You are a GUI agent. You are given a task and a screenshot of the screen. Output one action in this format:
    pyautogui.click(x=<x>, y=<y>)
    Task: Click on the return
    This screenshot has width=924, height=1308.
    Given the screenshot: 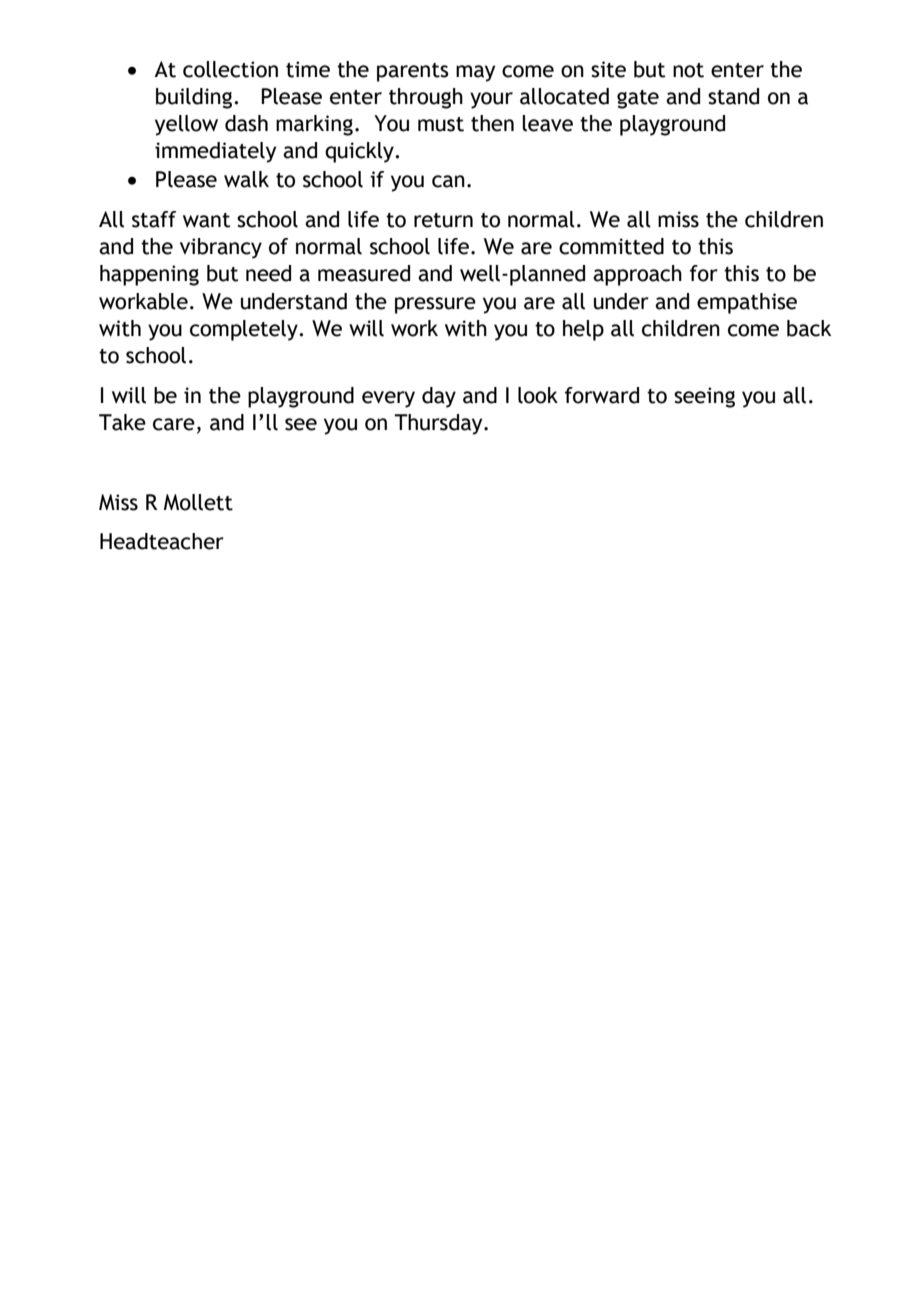 What is the action you would take?
    pyautogui.click(x=443, y=220)
